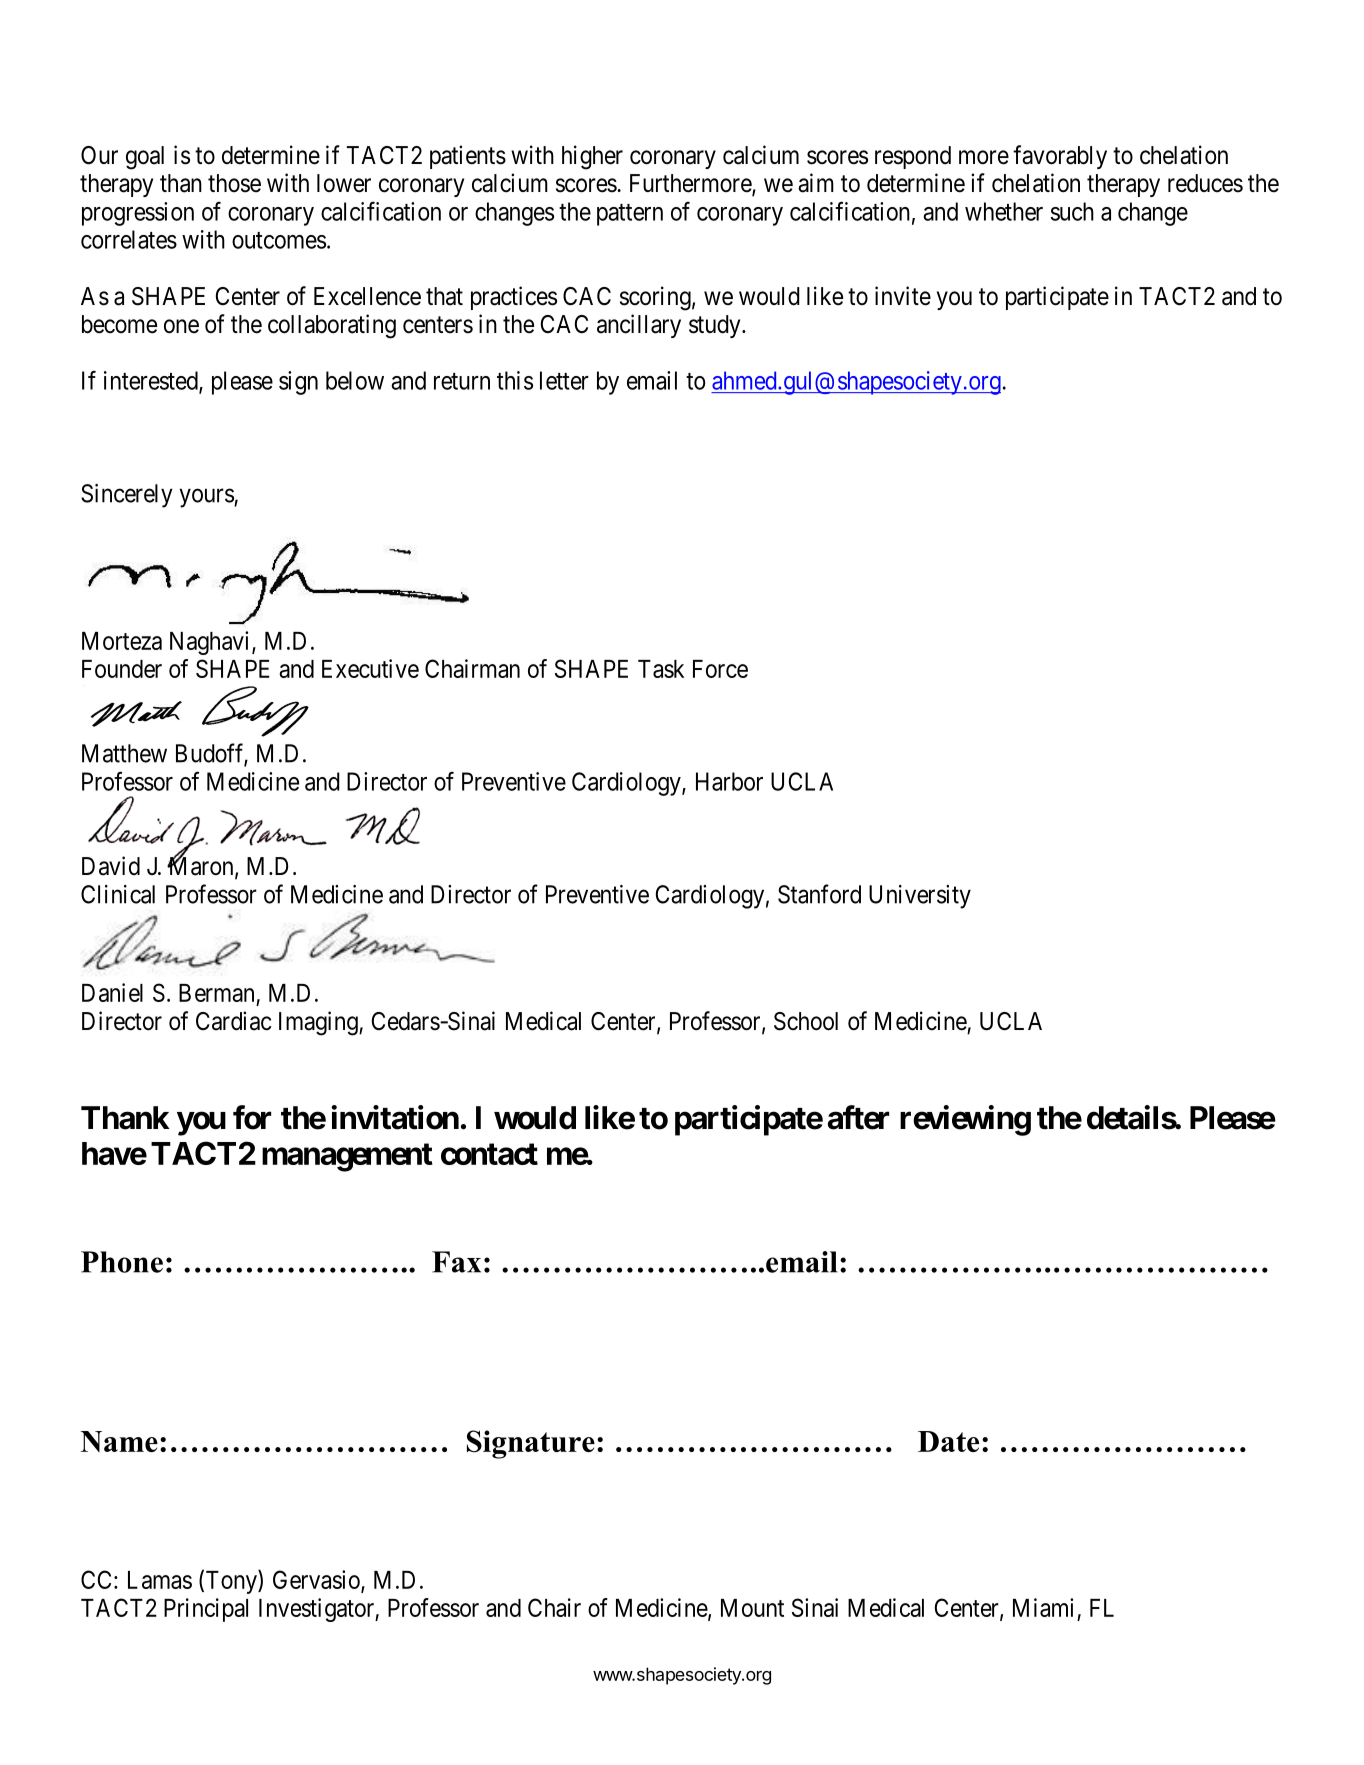 This screenshot has width=1364, height=1765. What do you see at coordinates (858, 1117) in the screenshot?
I see `after` at bounding box center [858, 1117].
